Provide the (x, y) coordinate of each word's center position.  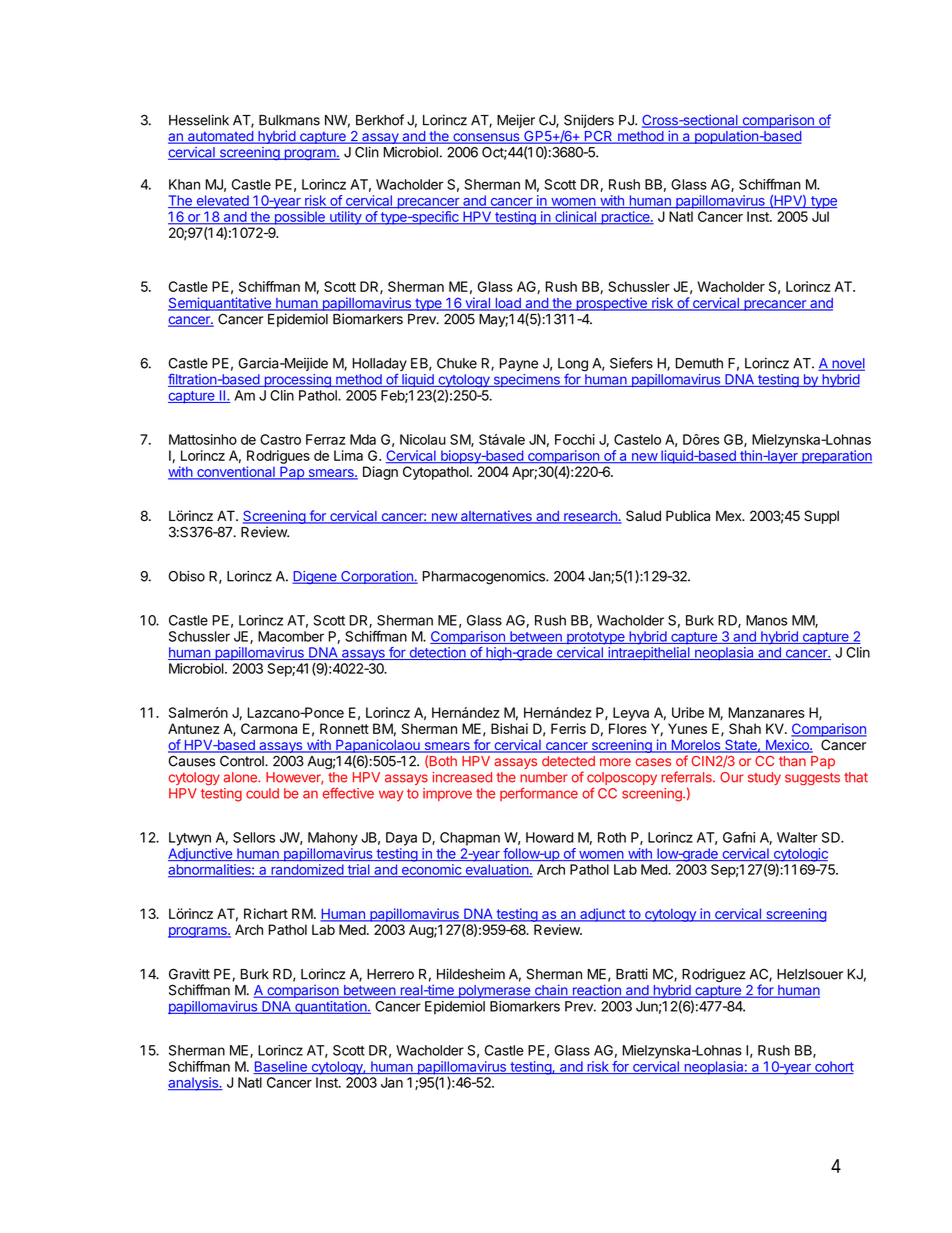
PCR (598, 137)
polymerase (494, 991)
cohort (833, 1067)
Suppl (821, 517)
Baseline (281, 1067)
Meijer (516, 121)
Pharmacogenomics (485, 578)
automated (220, 137)
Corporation (377, 577)
